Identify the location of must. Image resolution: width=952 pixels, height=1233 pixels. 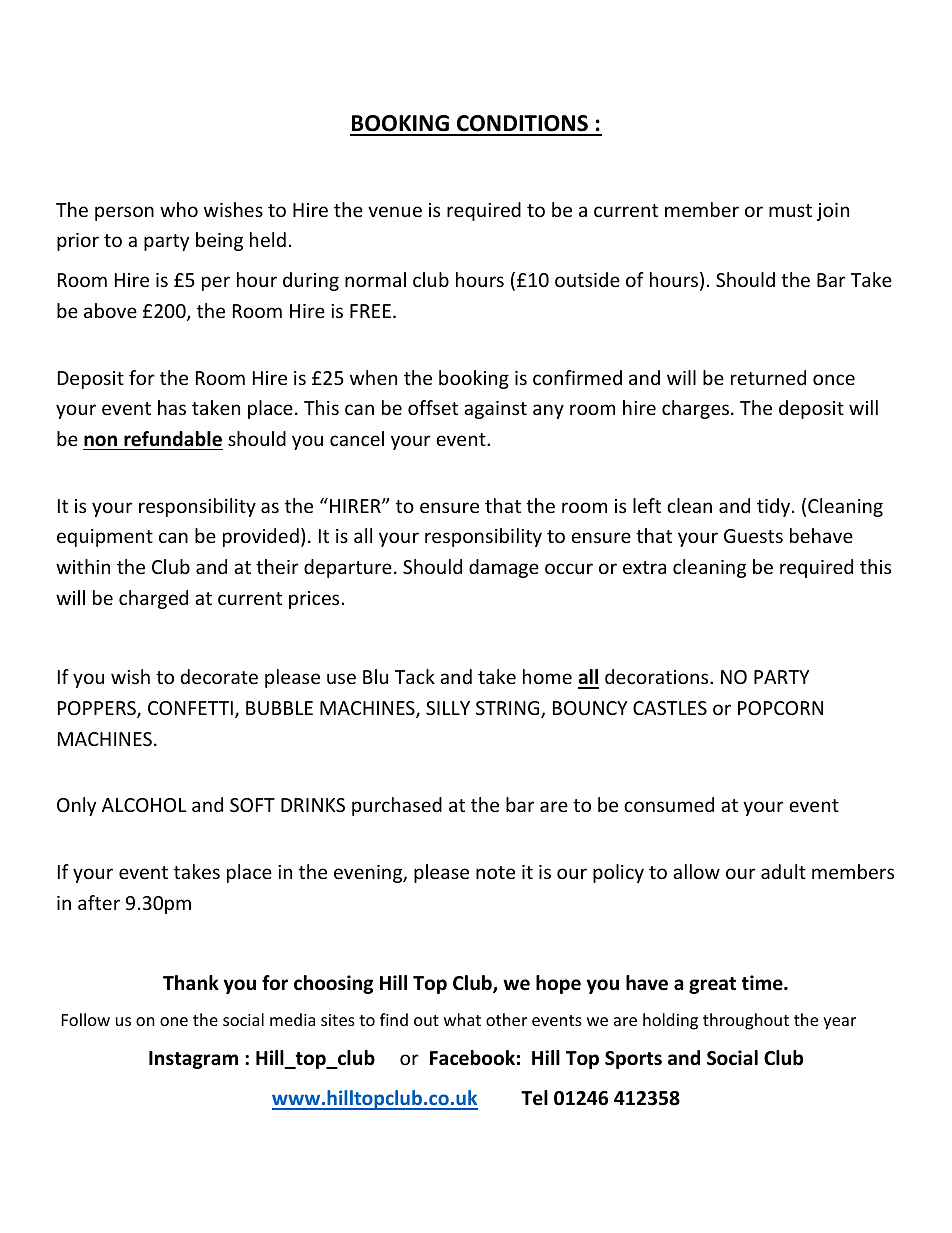
(790, 210).
